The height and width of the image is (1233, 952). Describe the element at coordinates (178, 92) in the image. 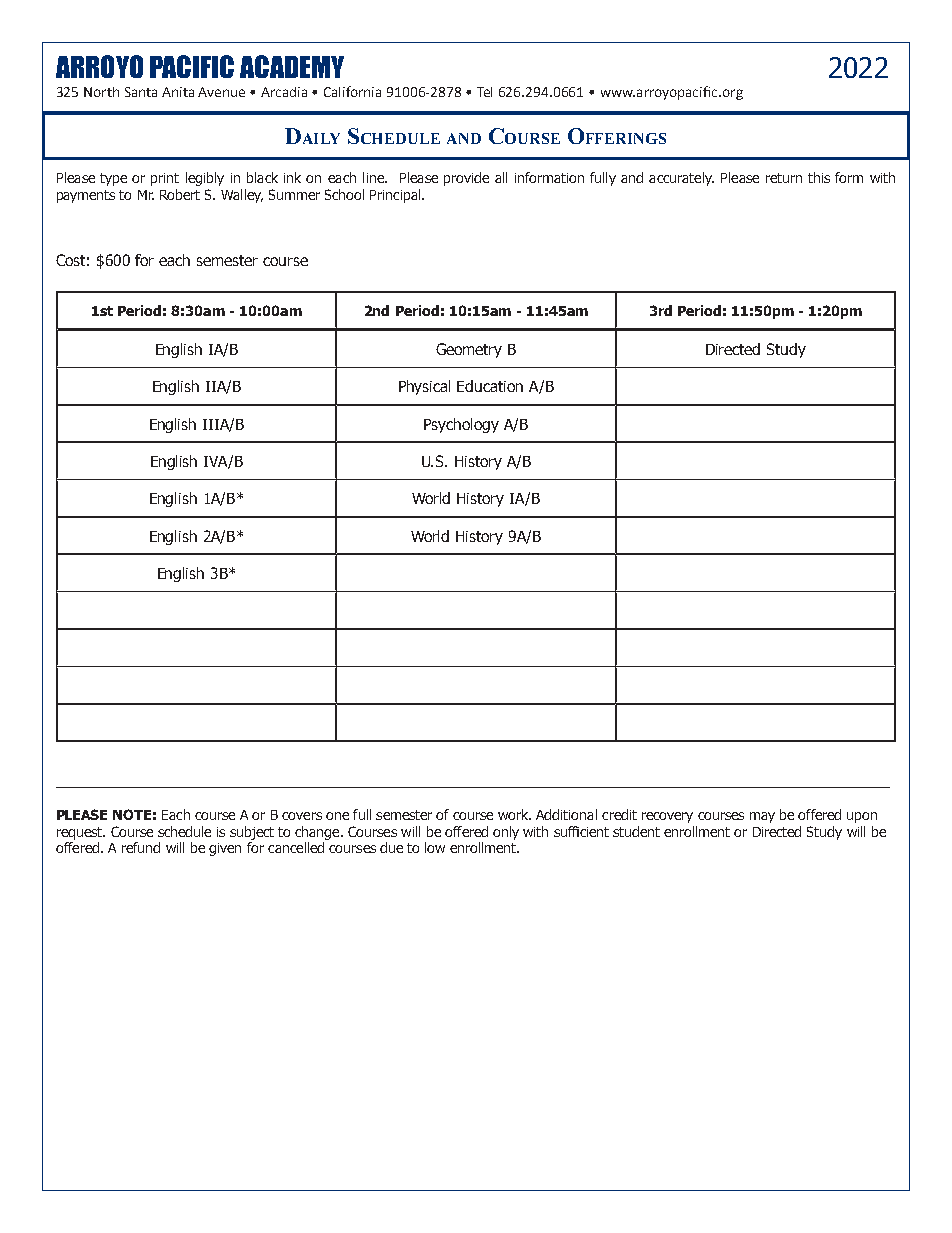

I see `Anita` at that location.
